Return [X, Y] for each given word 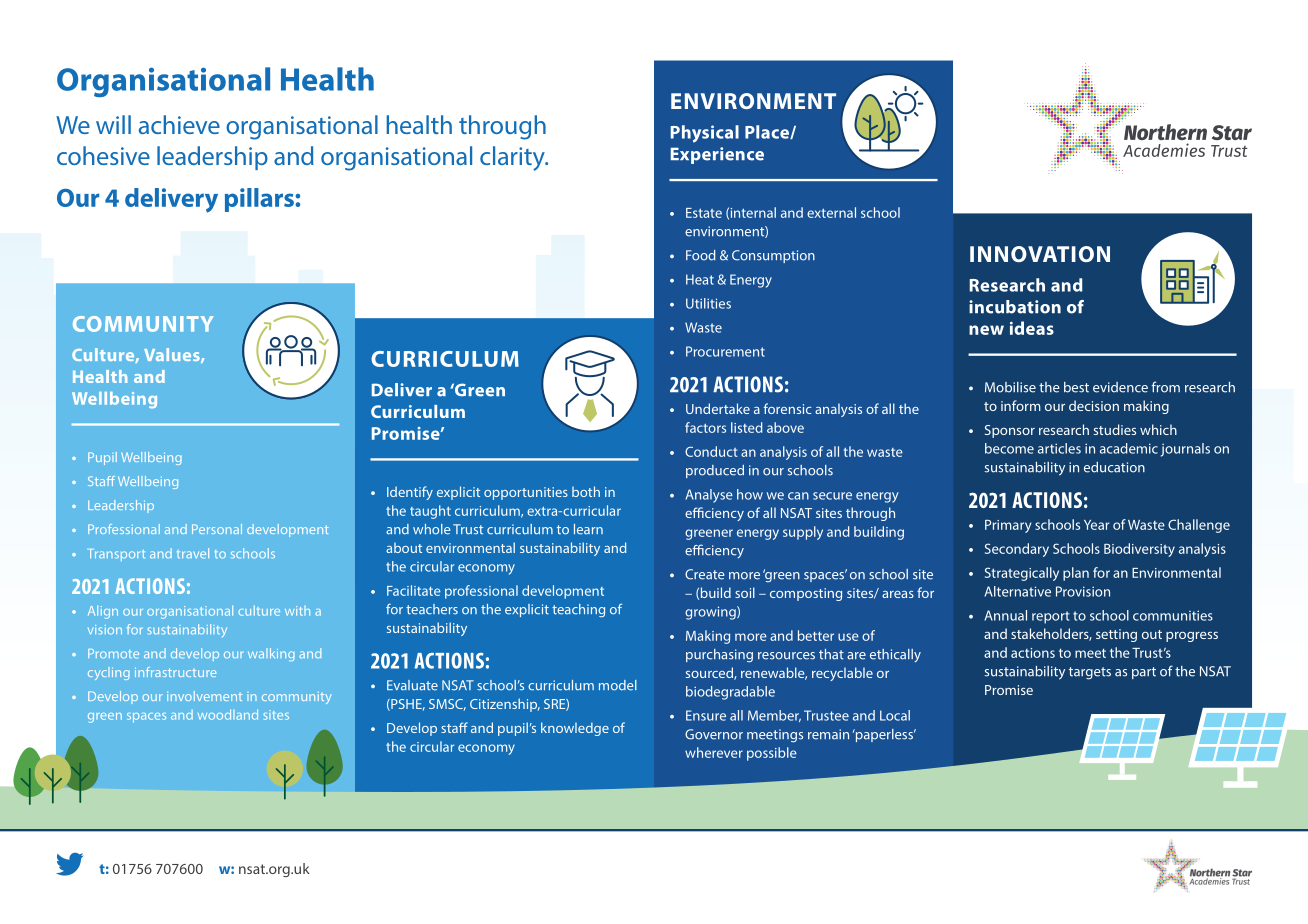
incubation [1015, 307]
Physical [705, 134]
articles [1059, 448]
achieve [179, 124]
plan [1076, 574]
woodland [228, 714]
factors [705, 427]
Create [705, 574]
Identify [410, 493]
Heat [700, 279]
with [297, 611]
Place [768, 132]
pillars [260, 200]
